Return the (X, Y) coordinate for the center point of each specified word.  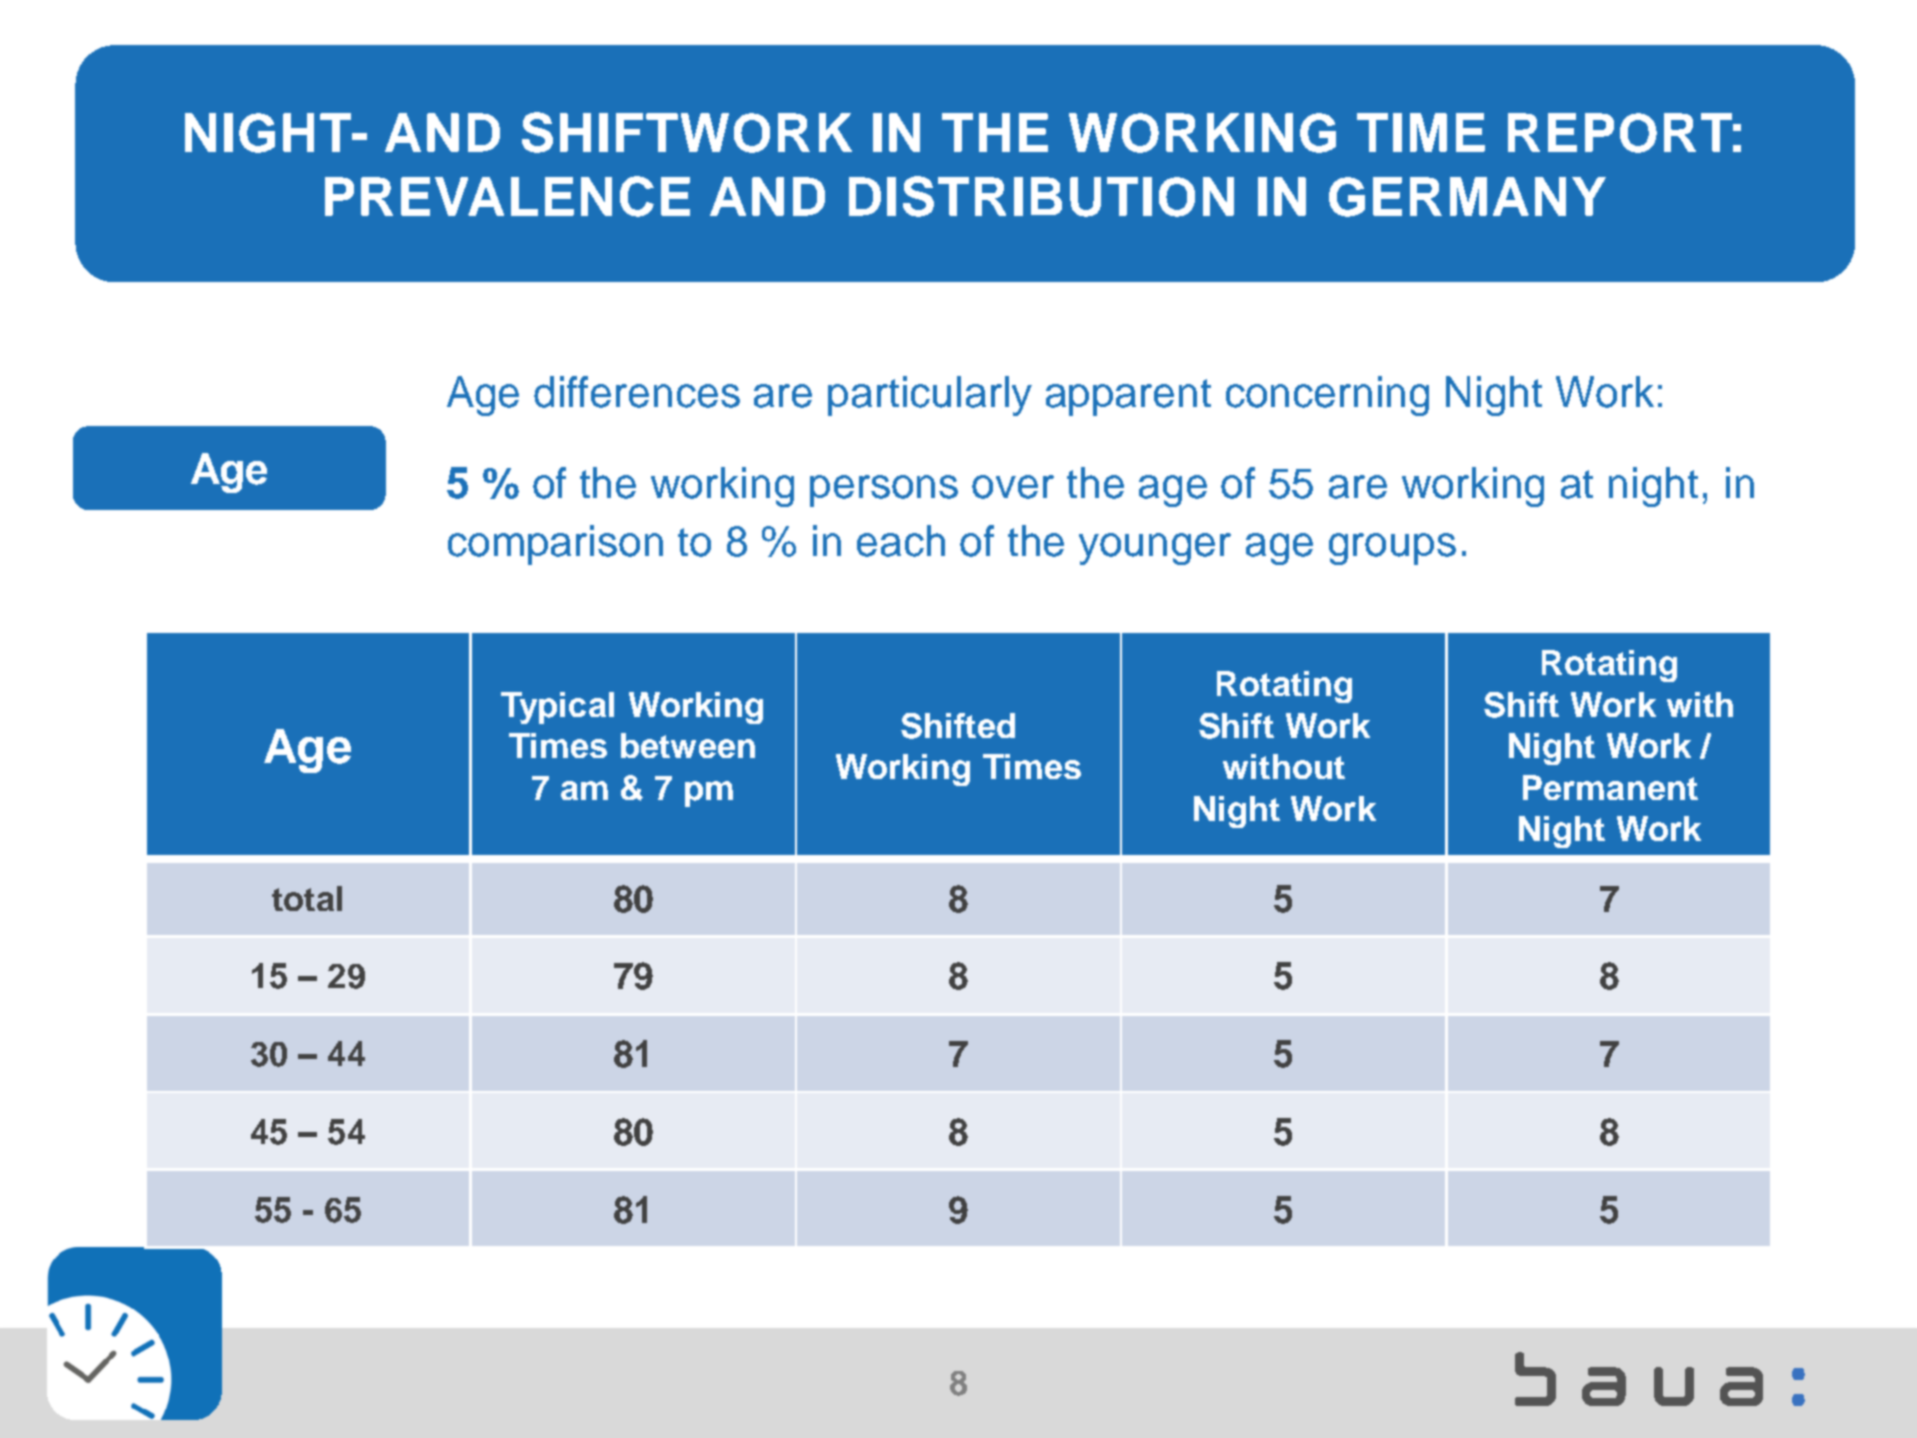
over (1013, 487)
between (688, 745)
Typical (557, 708)
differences (637, 392)
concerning (1327, 396)
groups (1392, 549)
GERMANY (1467, 197)
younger (1155, 549)
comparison (555, 545)
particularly (930, 396)
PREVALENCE (507, 196)
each (901, 541)
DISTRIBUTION (1041, 196)
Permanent (1610, 787)
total (307, 898)
